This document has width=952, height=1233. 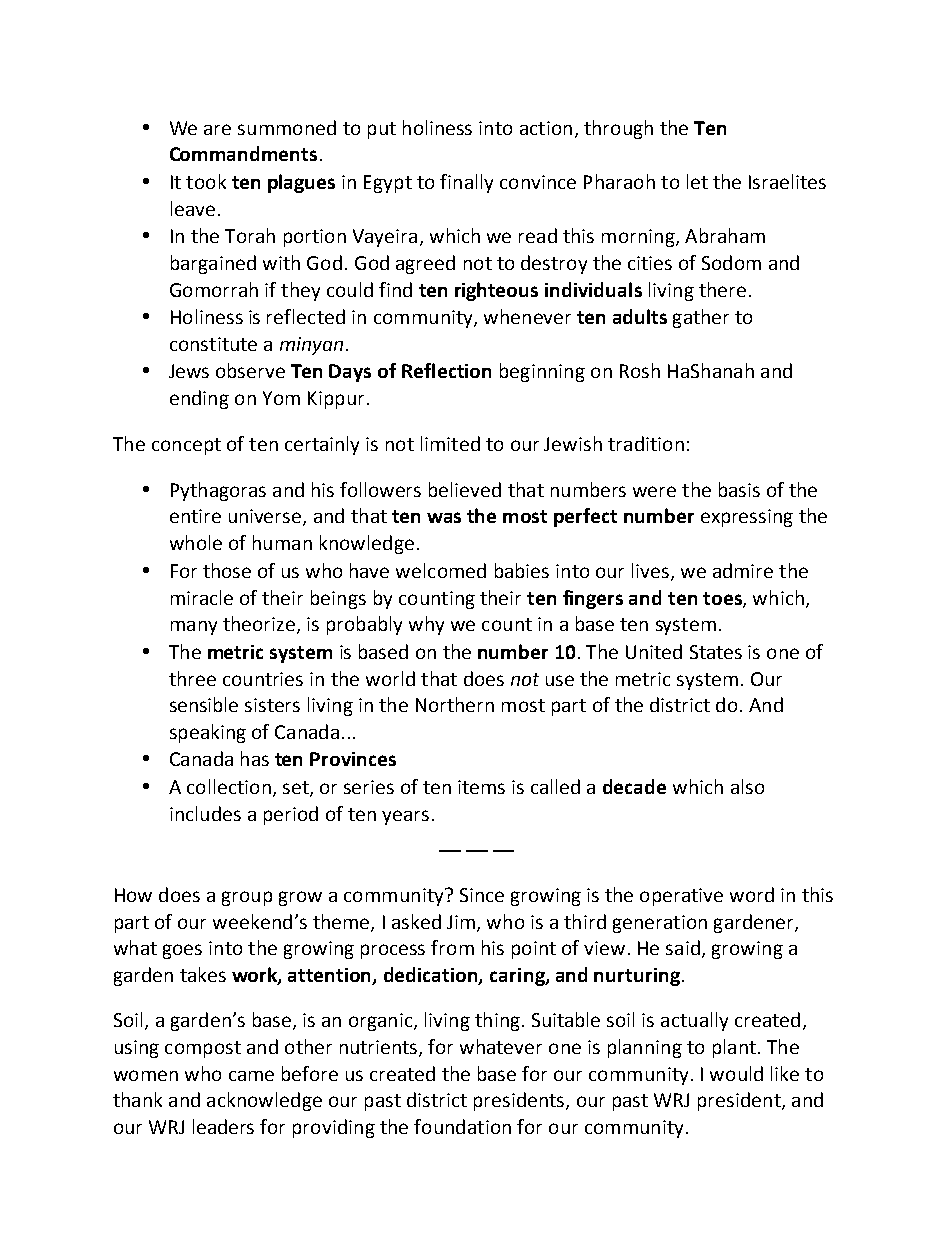 I want to click on why, so click(x=426, y=625).
